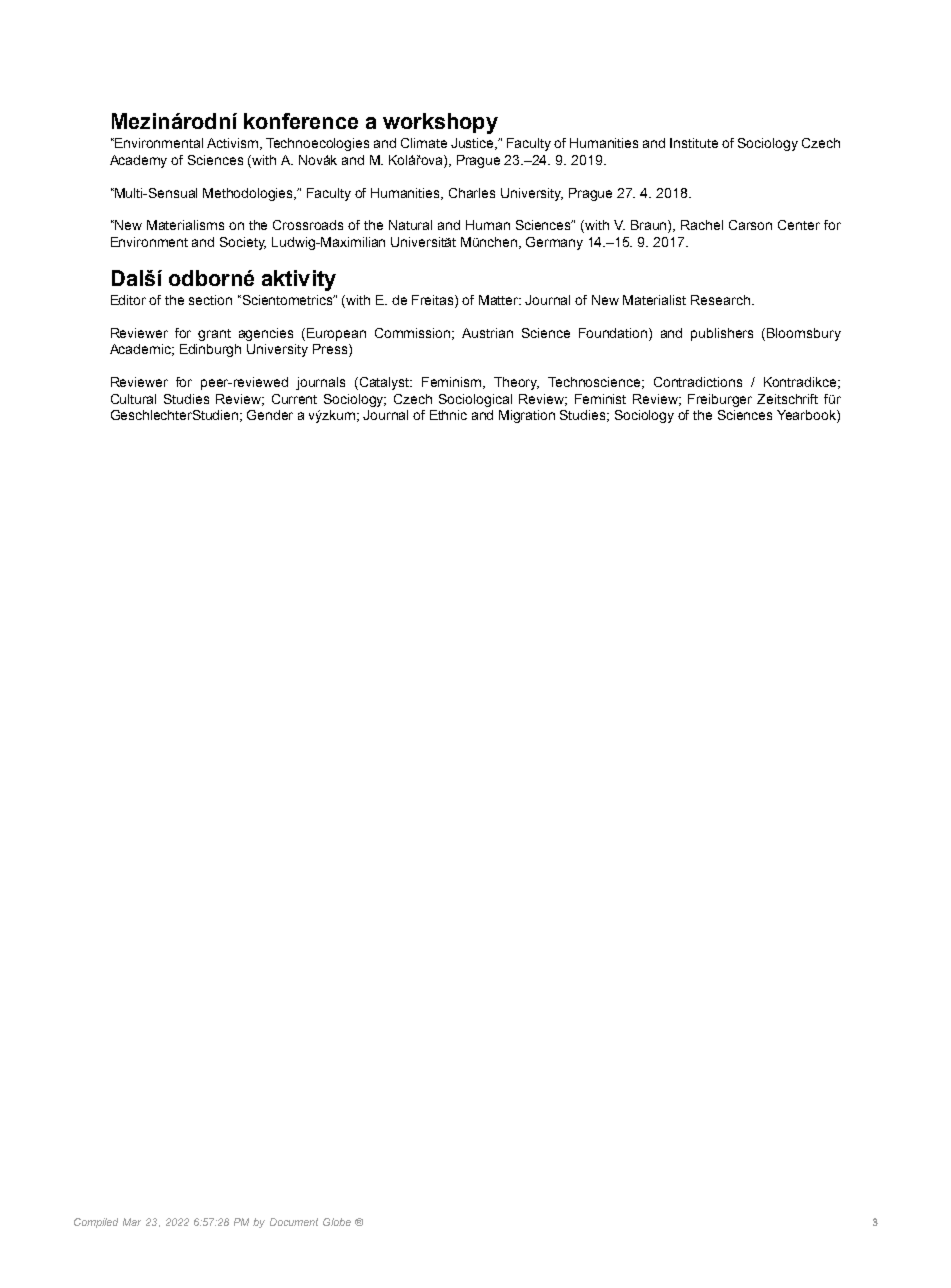 This page has height=1288, width=951. What do you see at coordinates (96, 1223) in the page?
I see `Compiled` at bounding box center [96, 1223].
